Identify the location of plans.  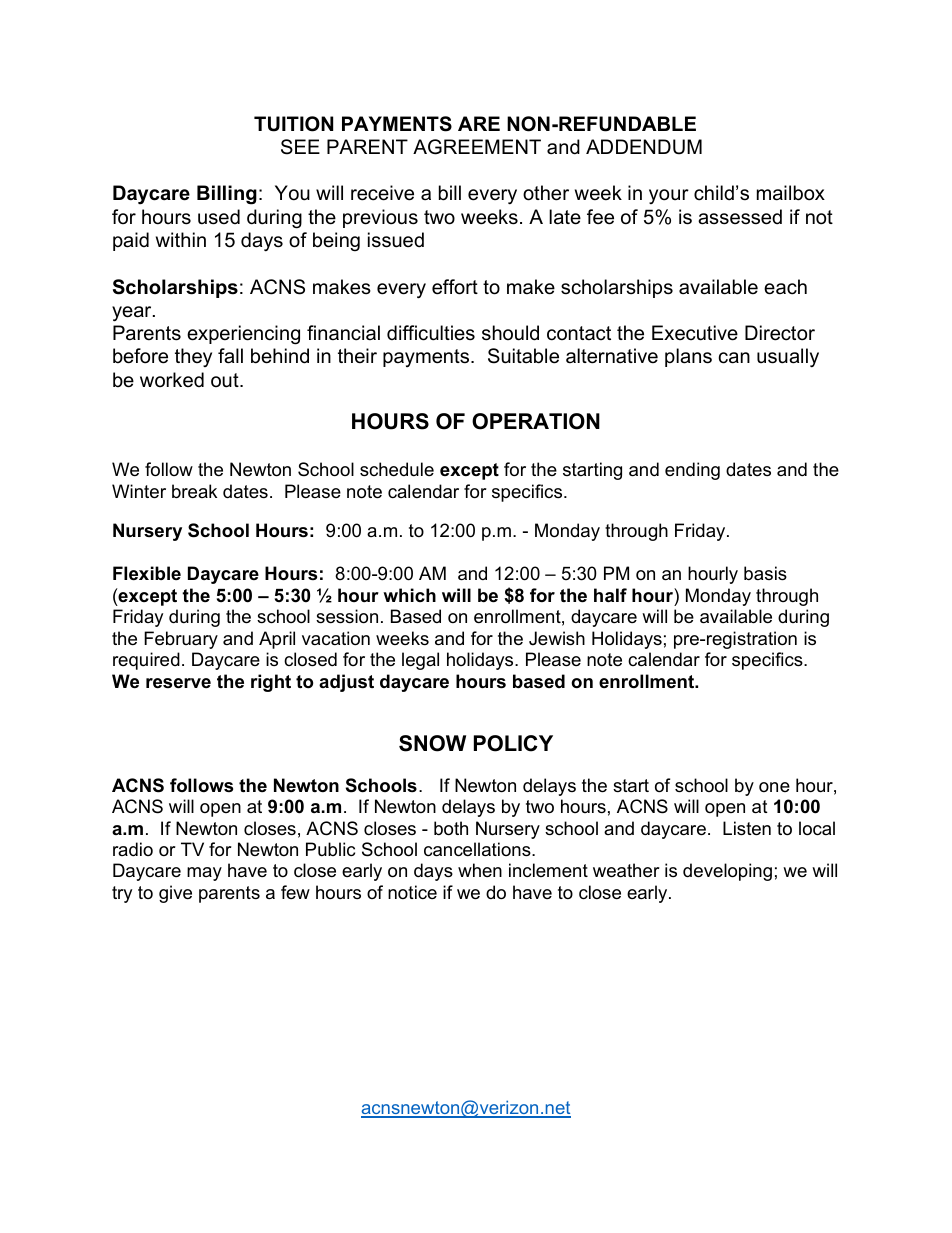
(688, 357).
